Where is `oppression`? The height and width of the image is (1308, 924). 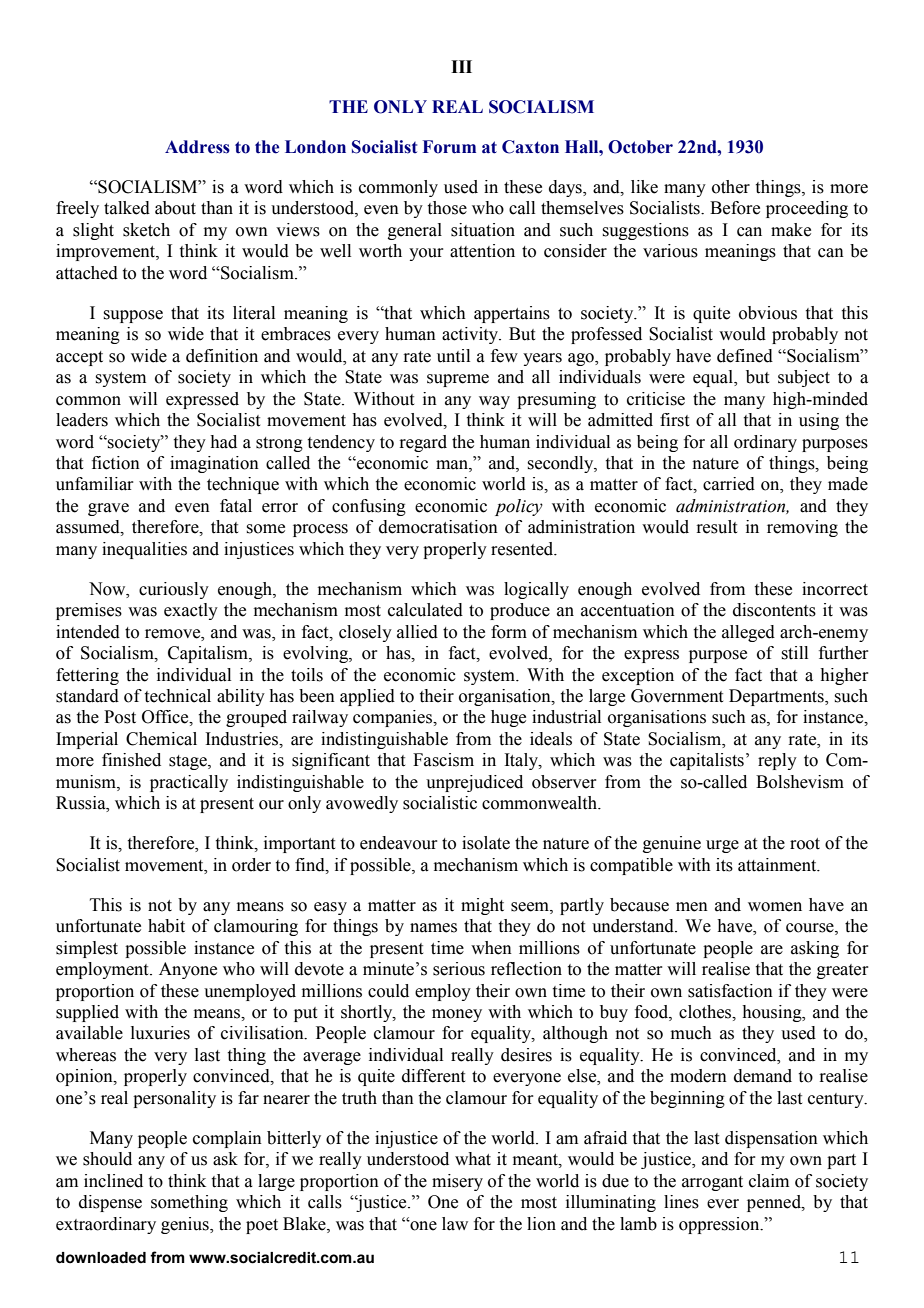 oppression is located at coordinates (720, 1225).
